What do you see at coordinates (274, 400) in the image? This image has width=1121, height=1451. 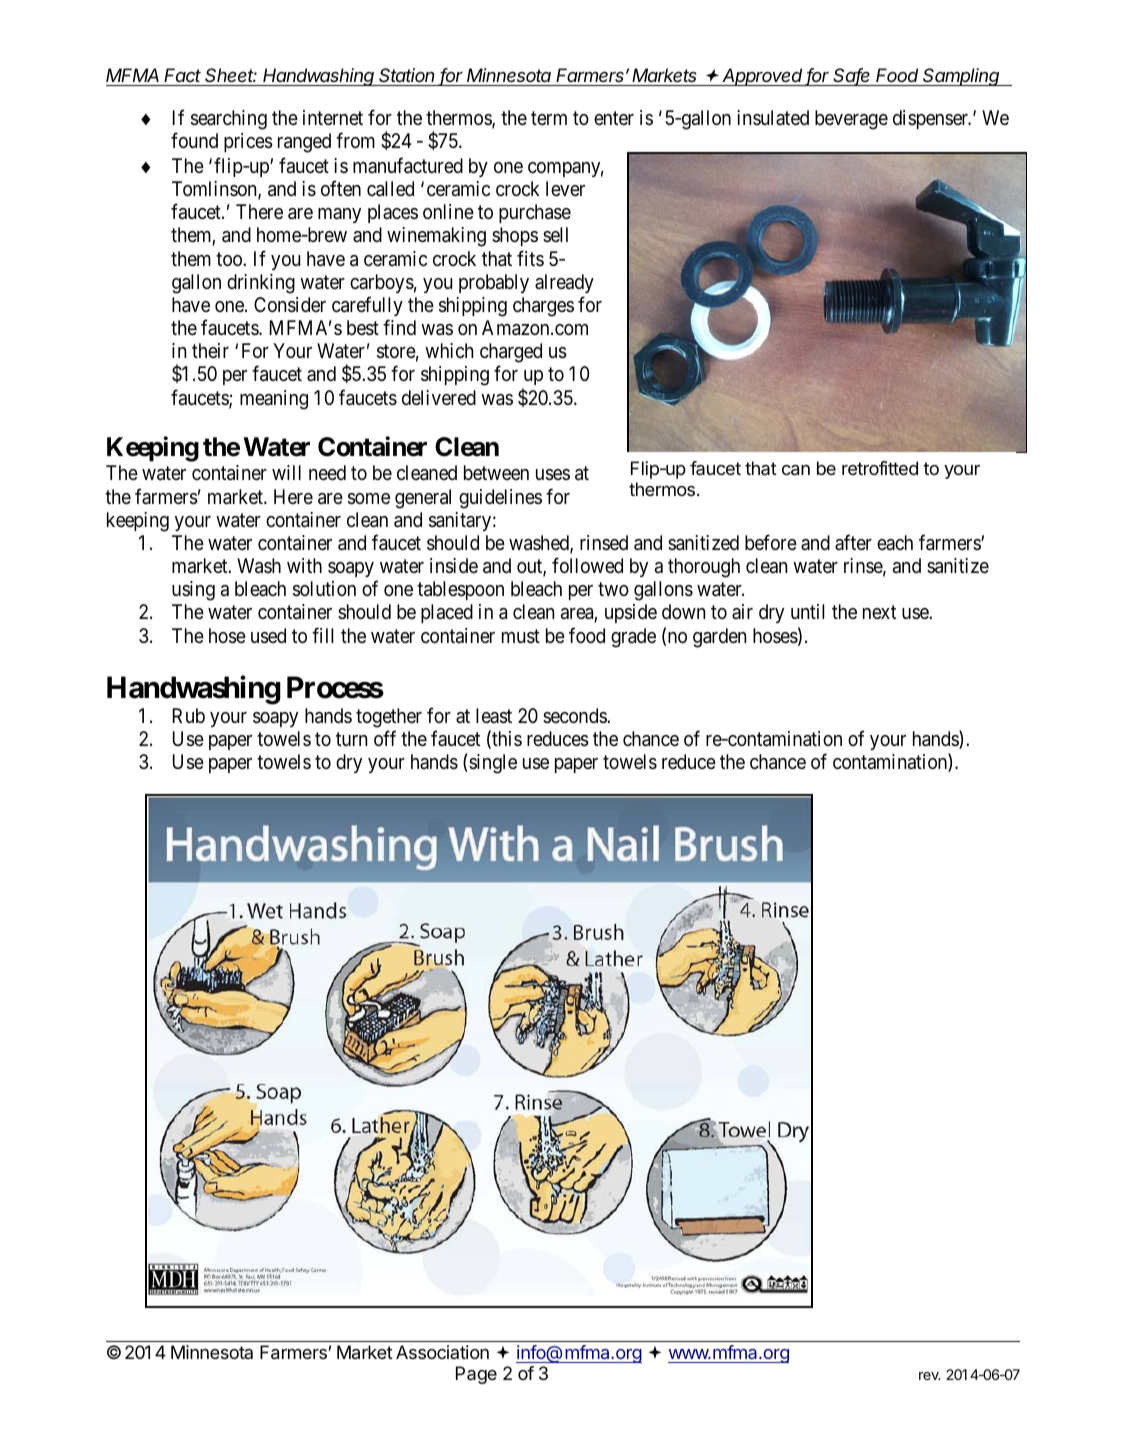 I see `meaning` at bounding box center [274, 400].
